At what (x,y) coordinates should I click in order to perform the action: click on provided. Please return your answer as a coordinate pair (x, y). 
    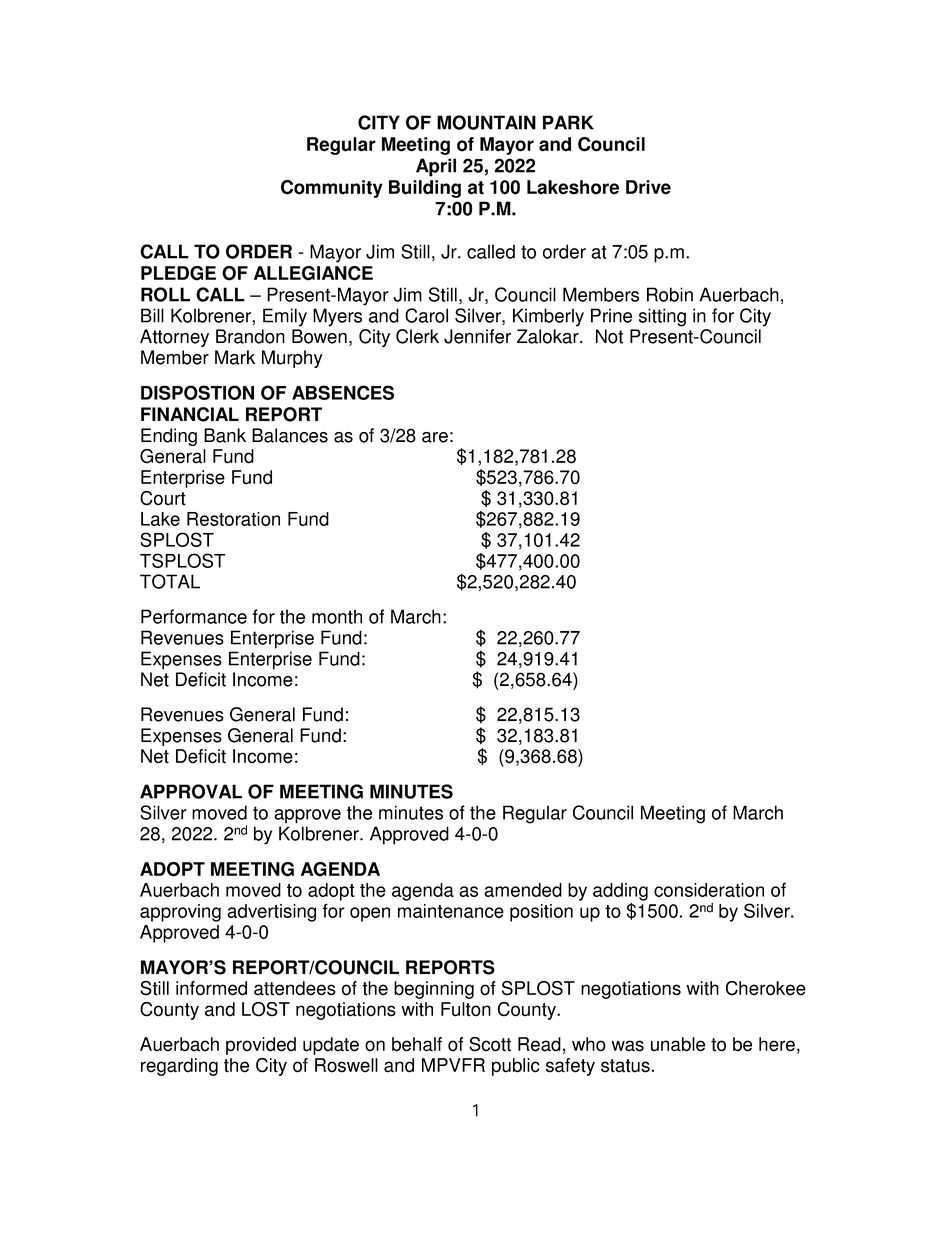
    Looking at the image, I should click on (261, 1046).
